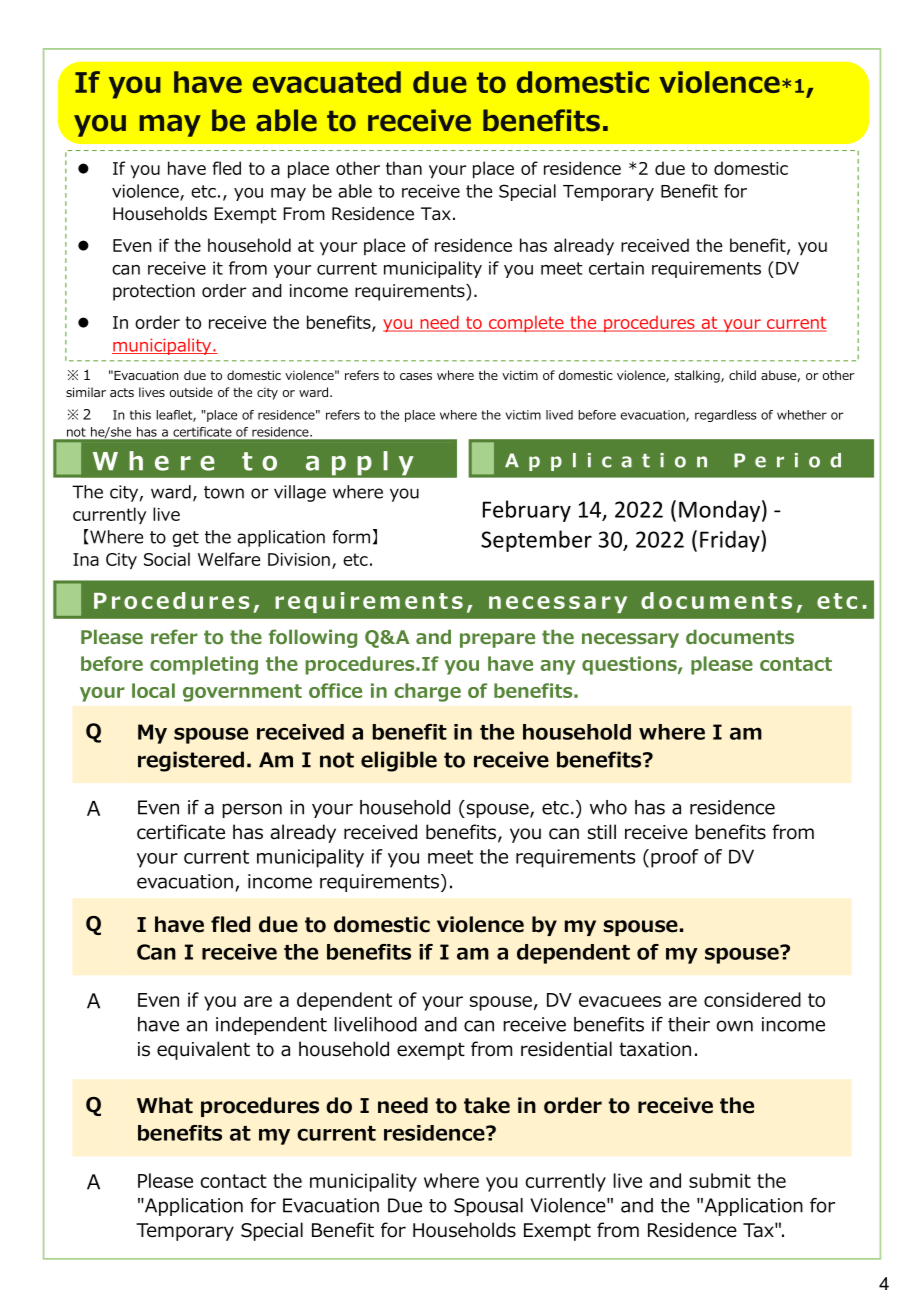  I want to click on than, so click(404, 168).
